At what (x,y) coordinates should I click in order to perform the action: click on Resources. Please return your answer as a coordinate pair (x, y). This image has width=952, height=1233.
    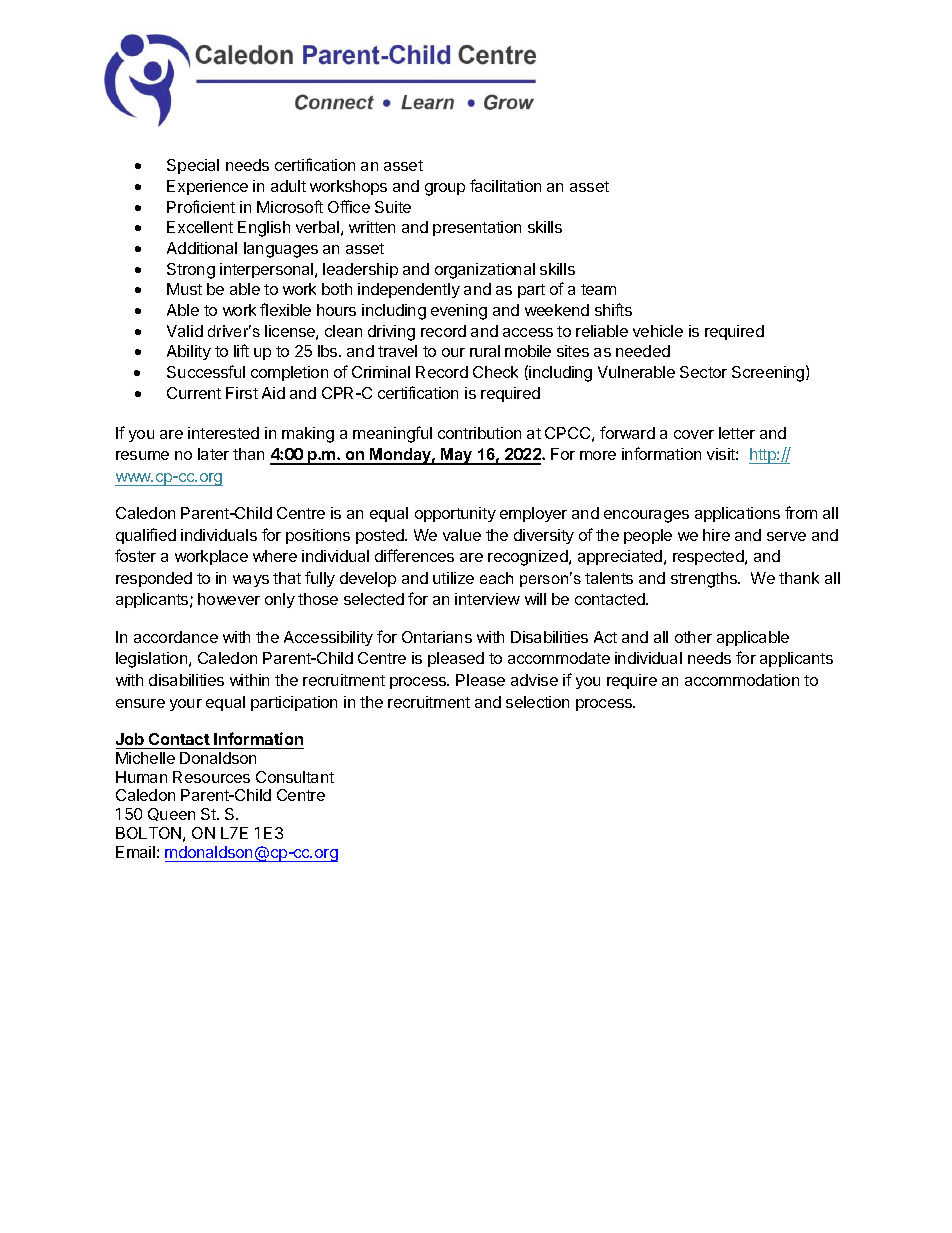
    Looking at the image, I should click on (211, 777).
